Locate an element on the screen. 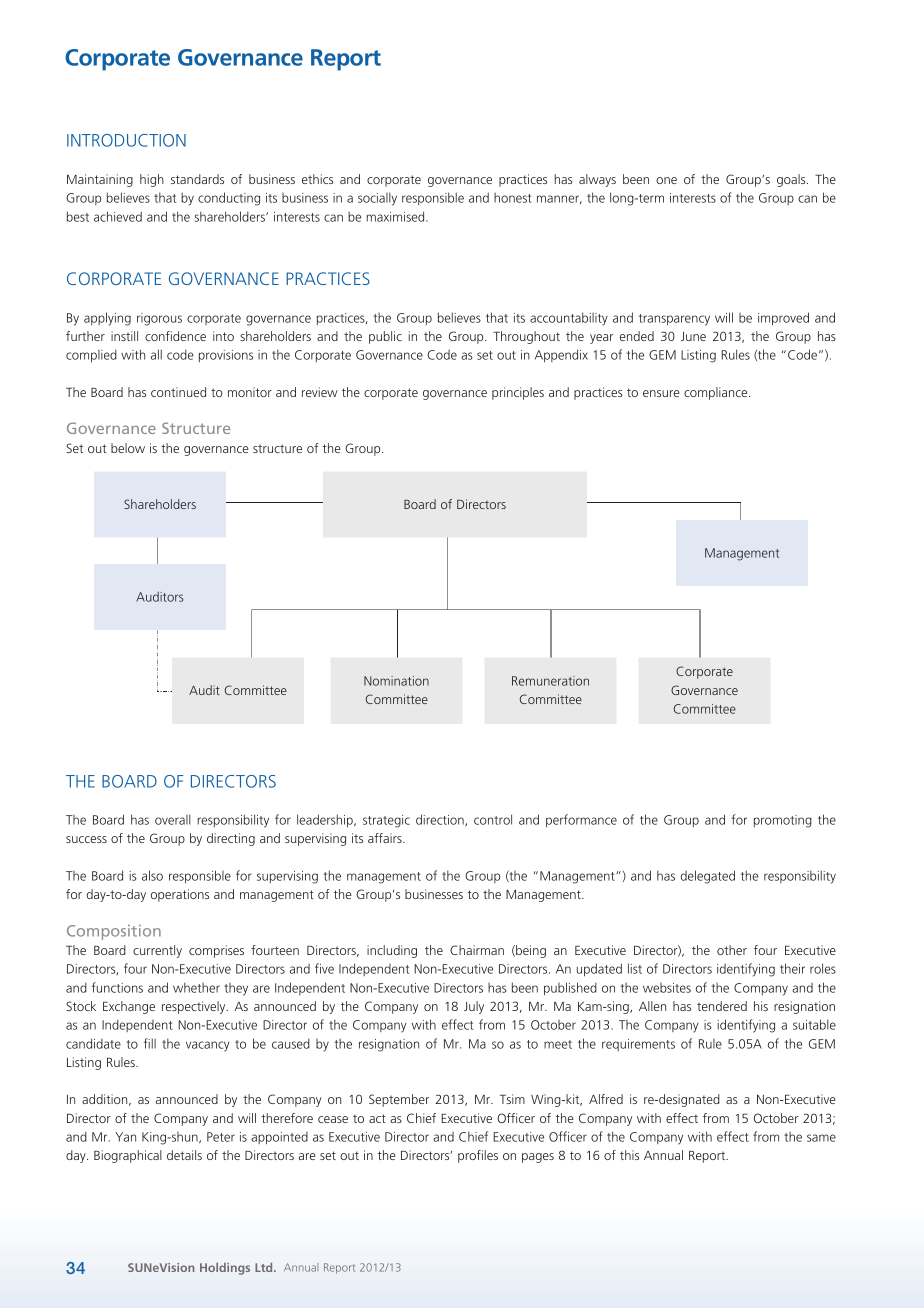  direction is located at coordinates (441, 820).
